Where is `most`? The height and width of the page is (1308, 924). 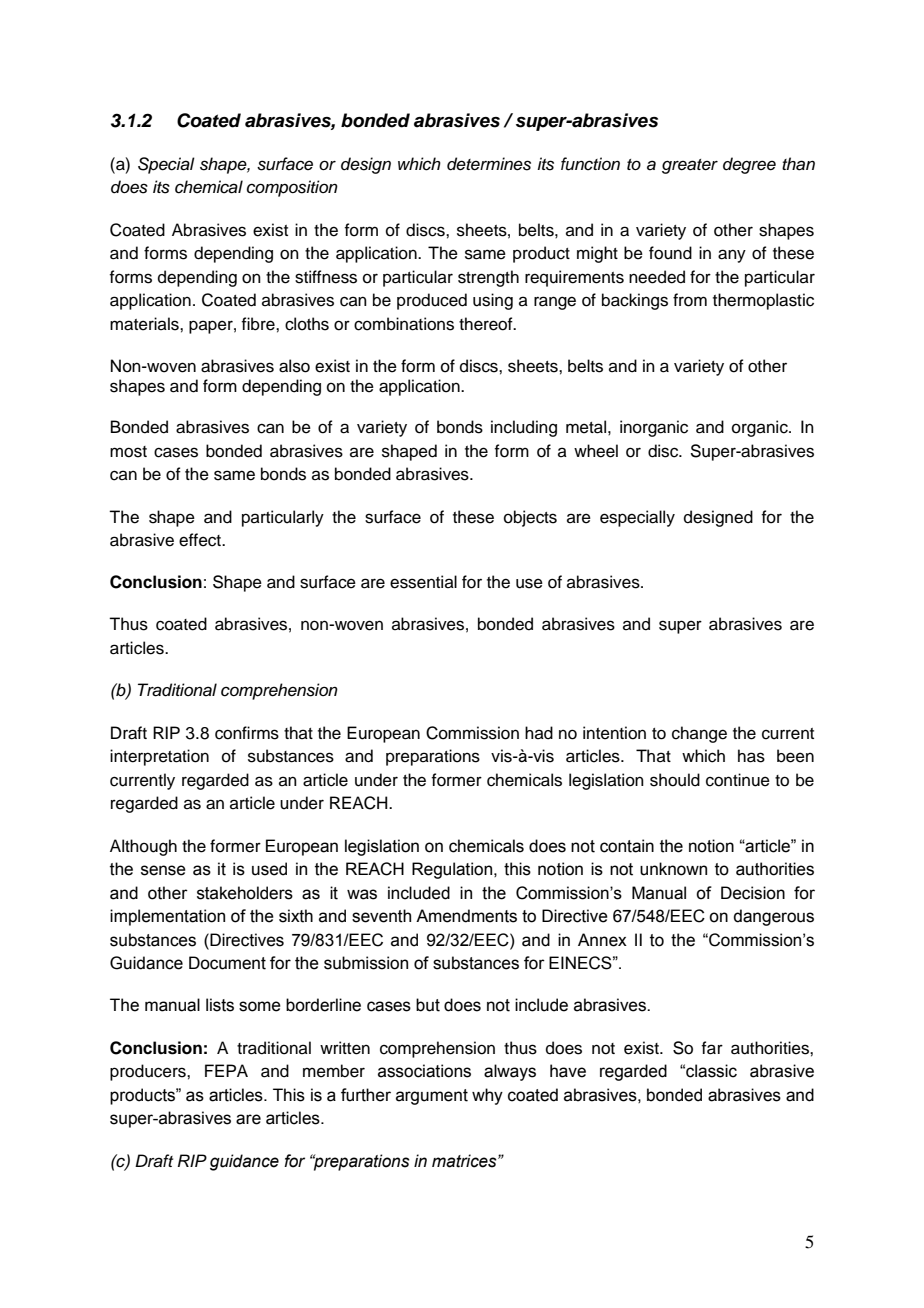
most is located at coordinates (128, 452).
